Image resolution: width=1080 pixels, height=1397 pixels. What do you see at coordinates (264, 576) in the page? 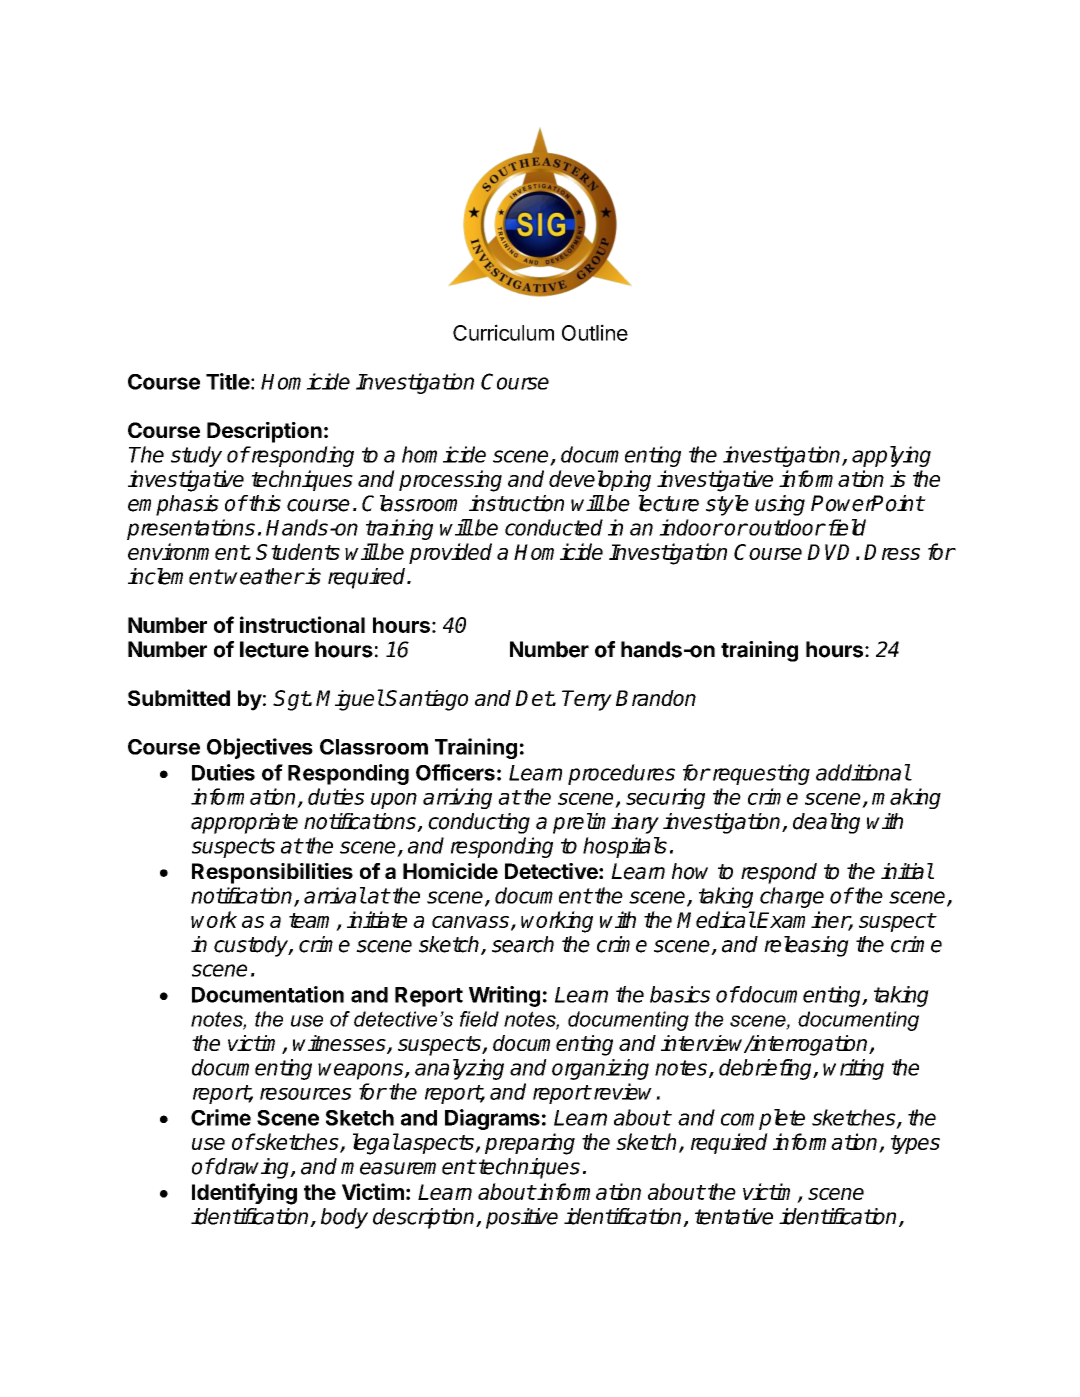
I see `weather` at bounding box center [264, 576].
